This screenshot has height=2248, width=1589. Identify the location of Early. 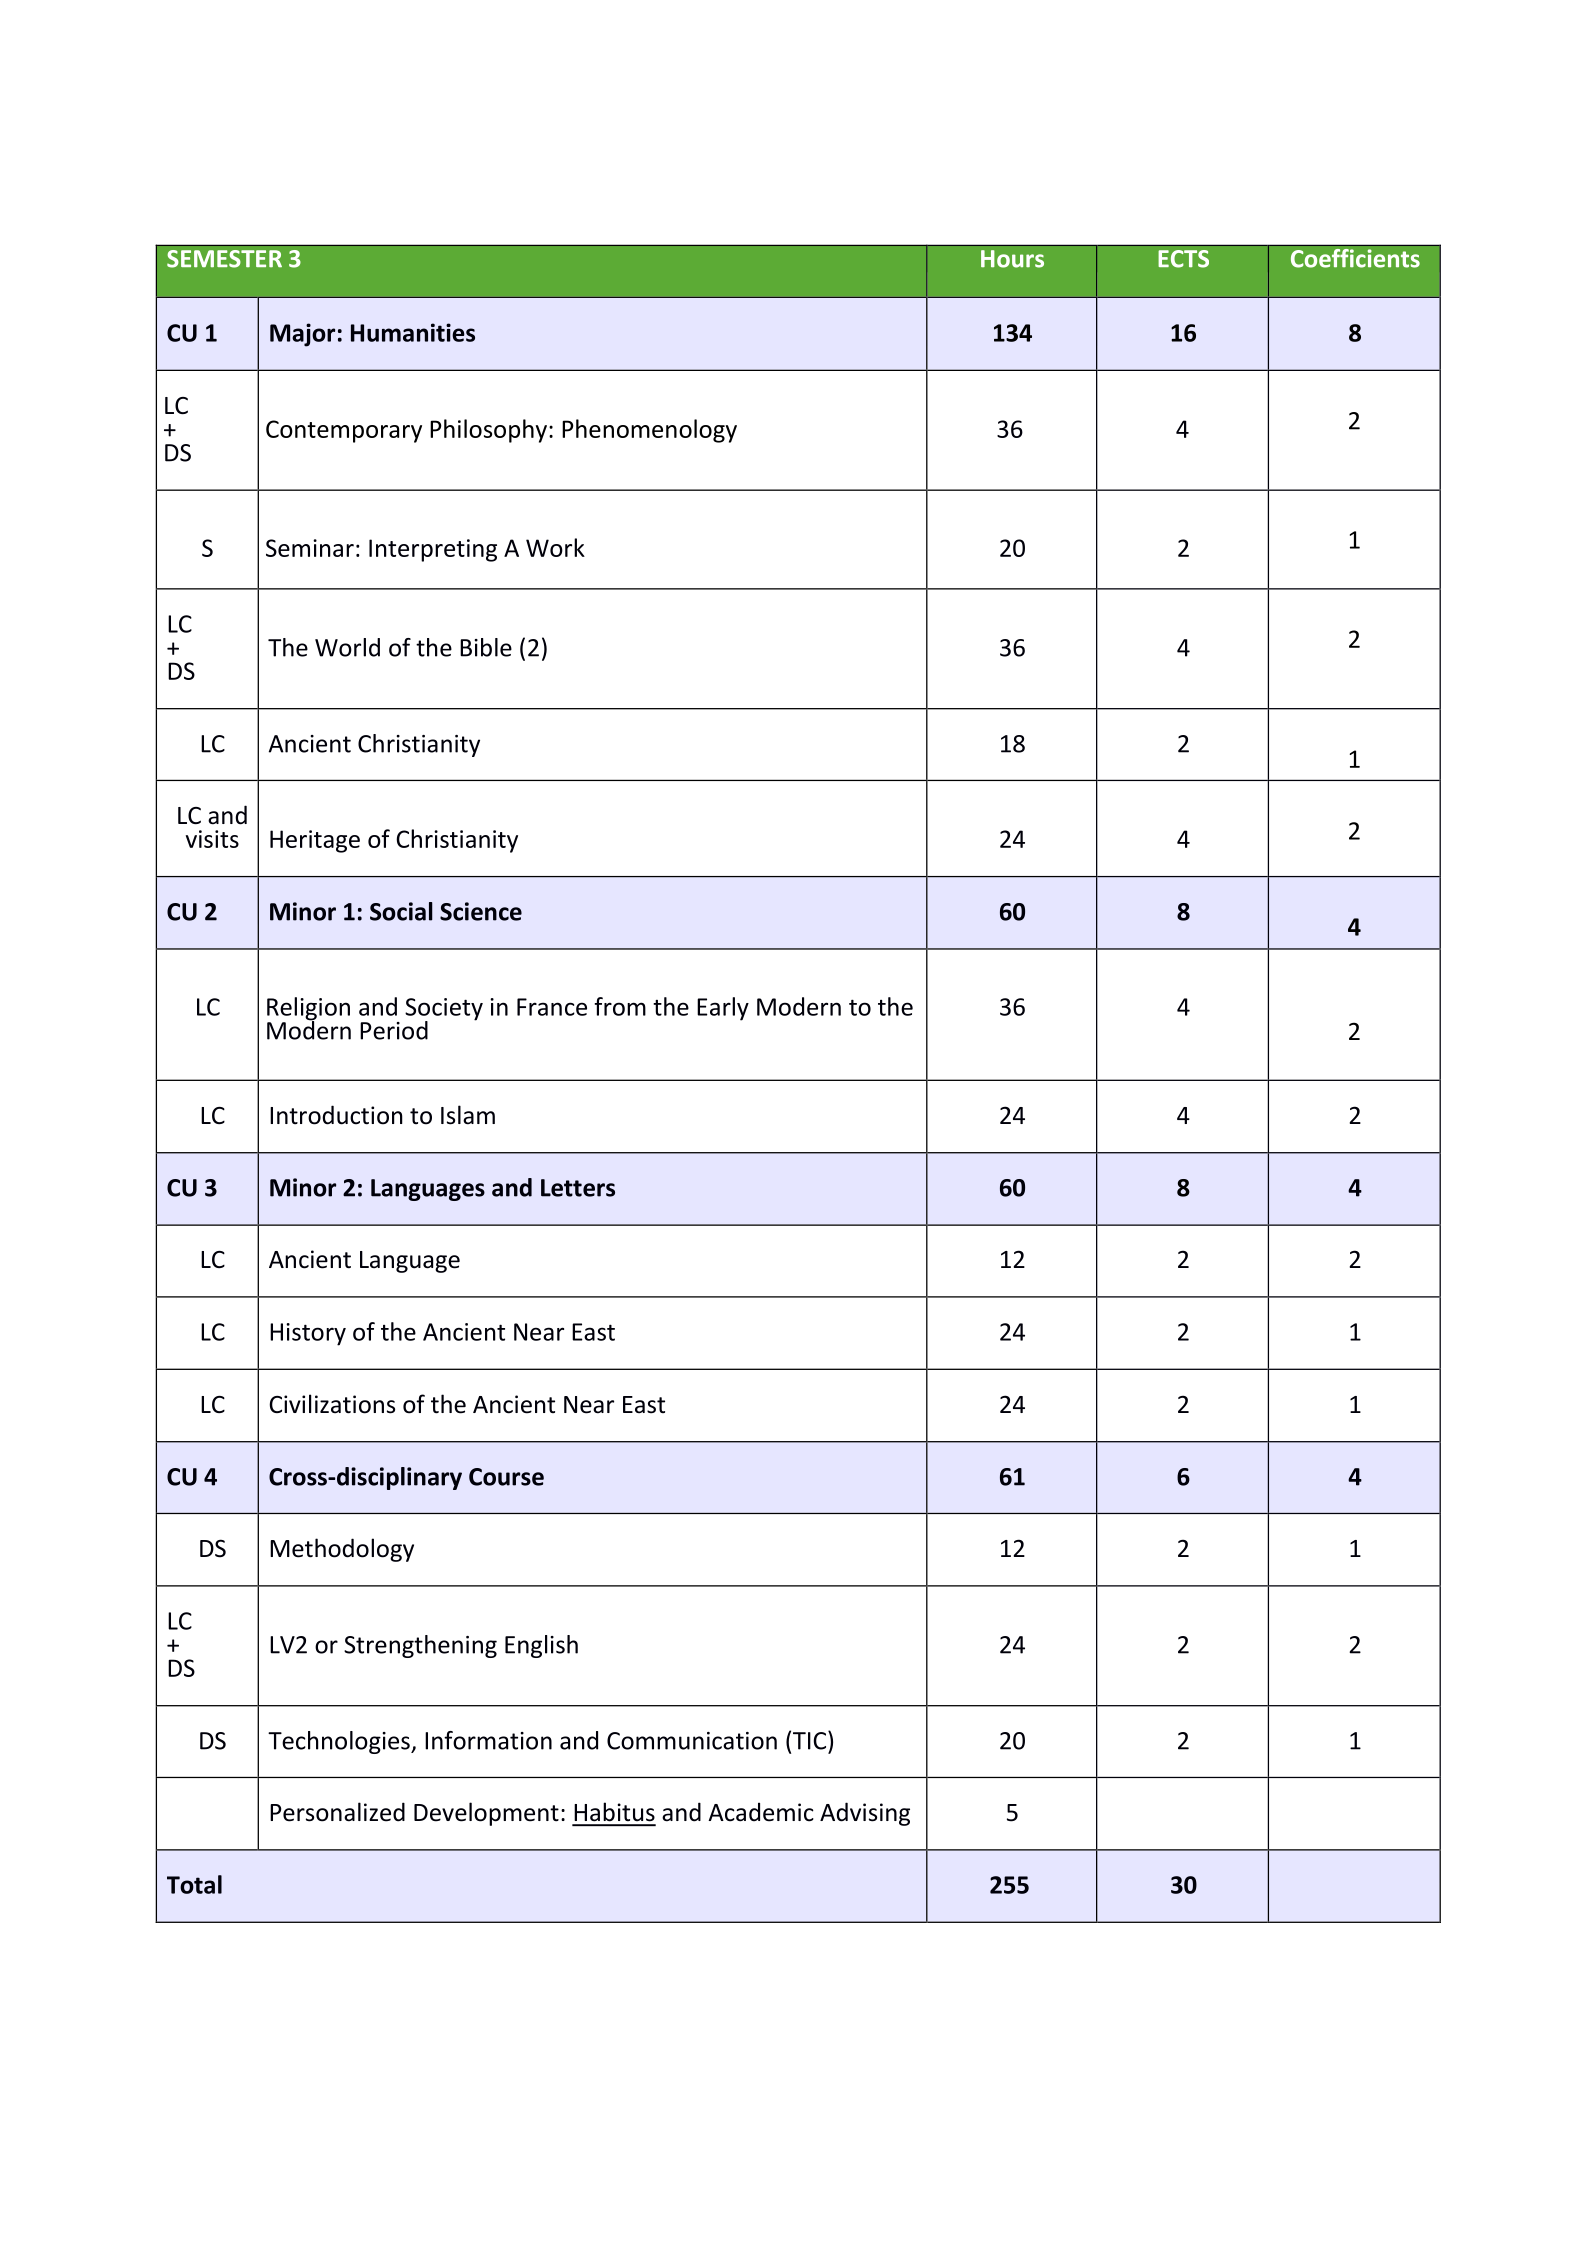
(723, 1009).
